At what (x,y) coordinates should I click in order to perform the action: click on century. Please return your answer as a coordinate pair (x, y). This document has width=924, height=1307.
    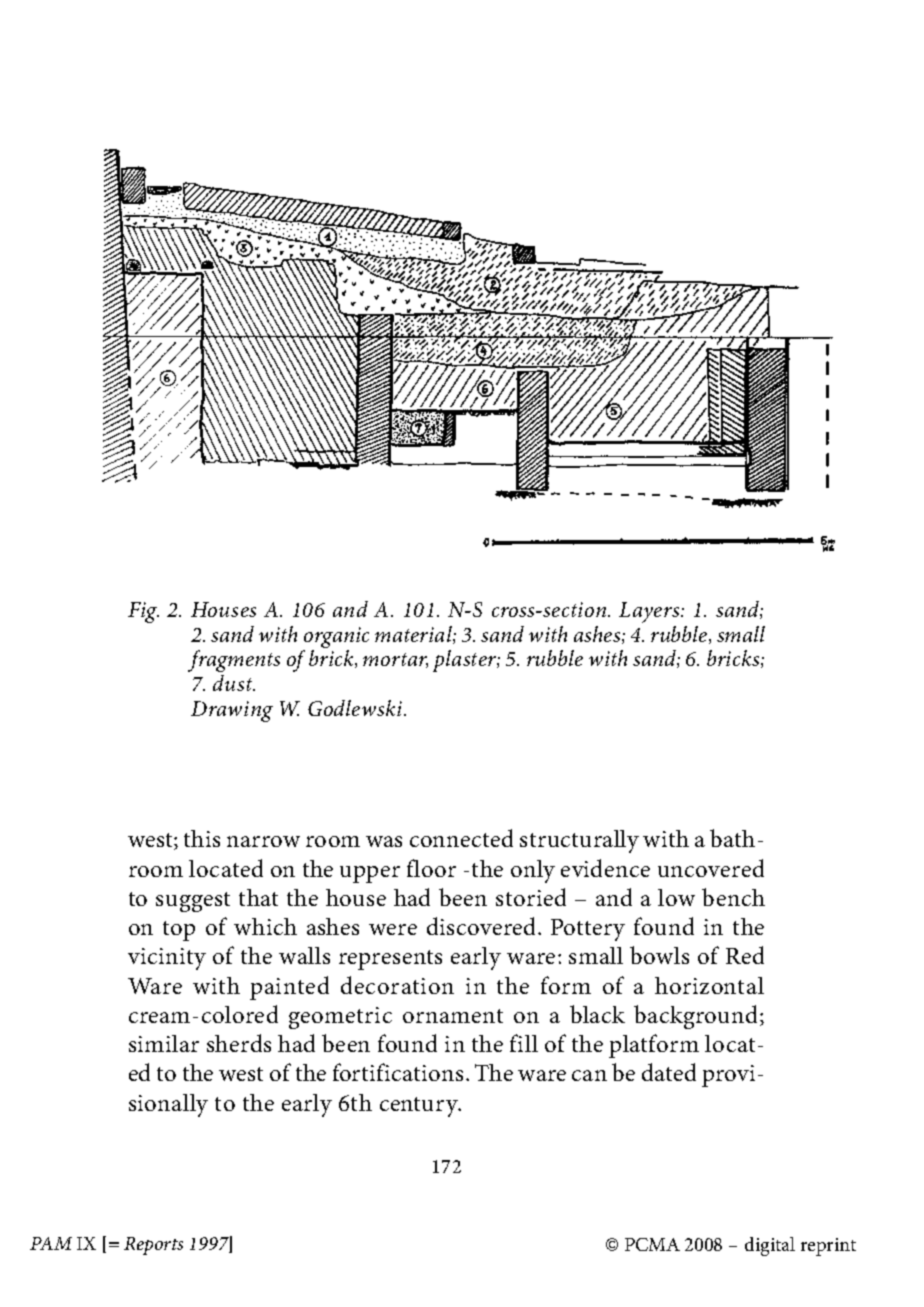
    Looking at the image, I should click on (420, 1107).
